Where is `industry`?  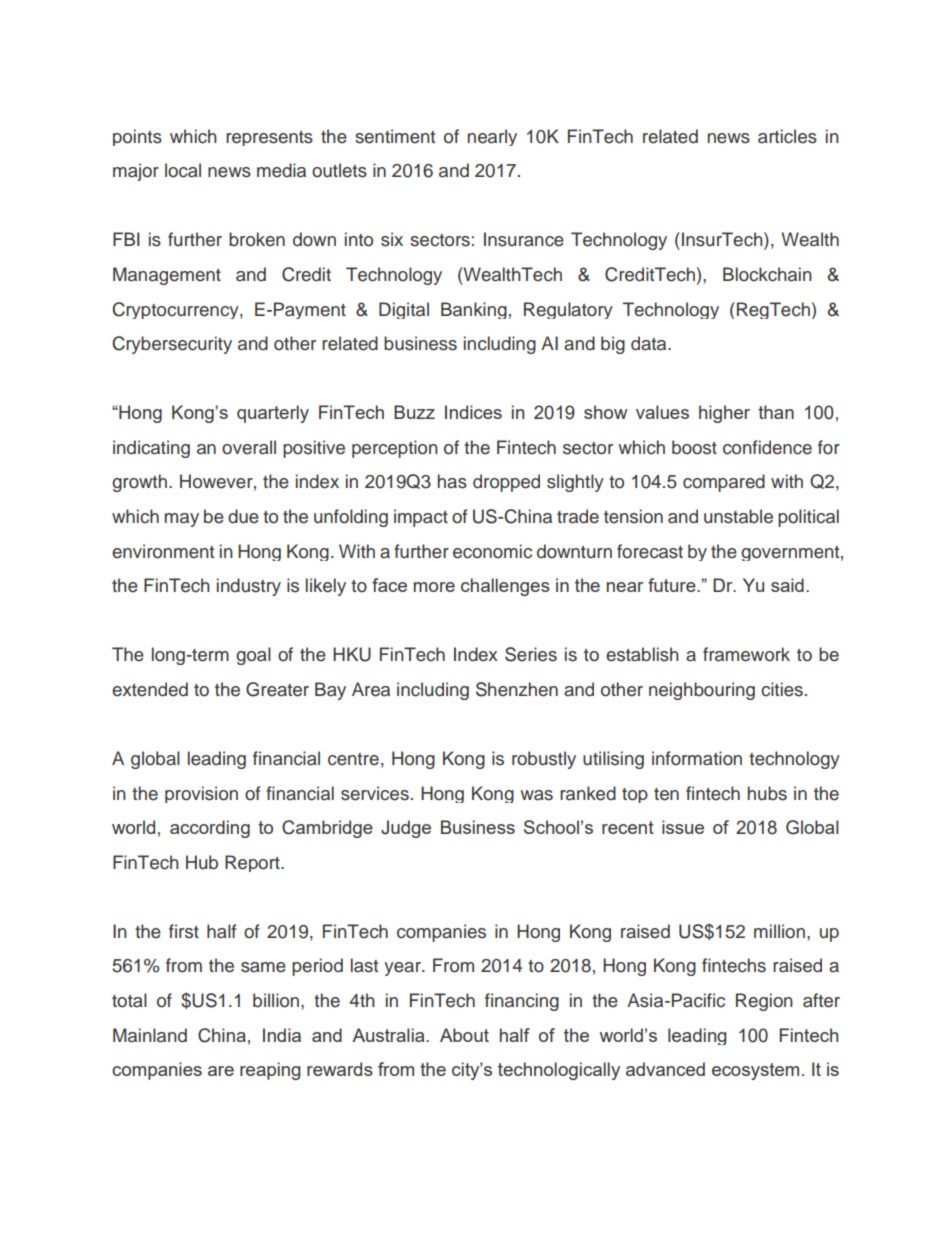 industry is located at coordinates (249, 587).
